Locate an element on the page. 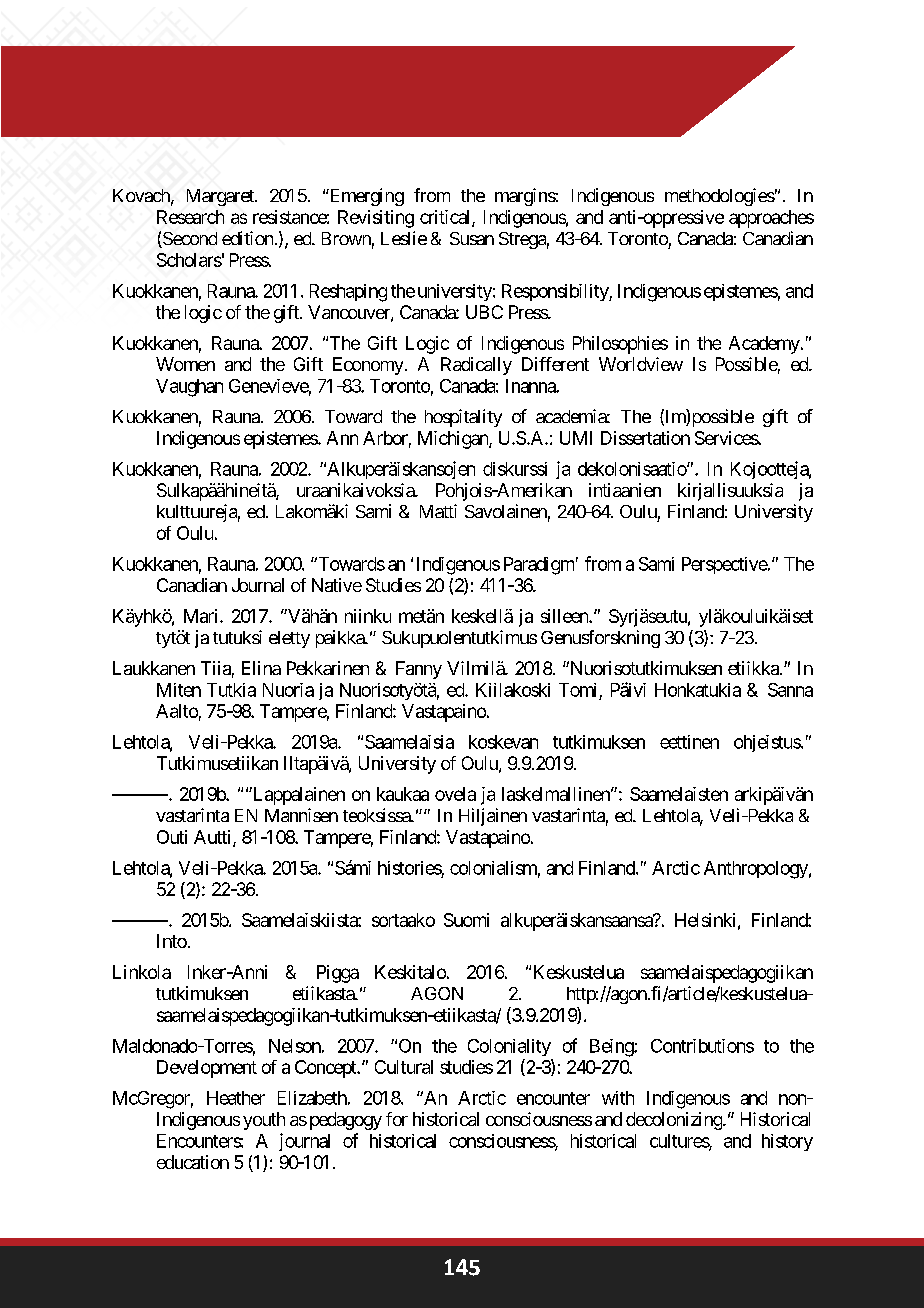 The image size is (924, 1308). Tomi is located at coordinates (577, 690).
